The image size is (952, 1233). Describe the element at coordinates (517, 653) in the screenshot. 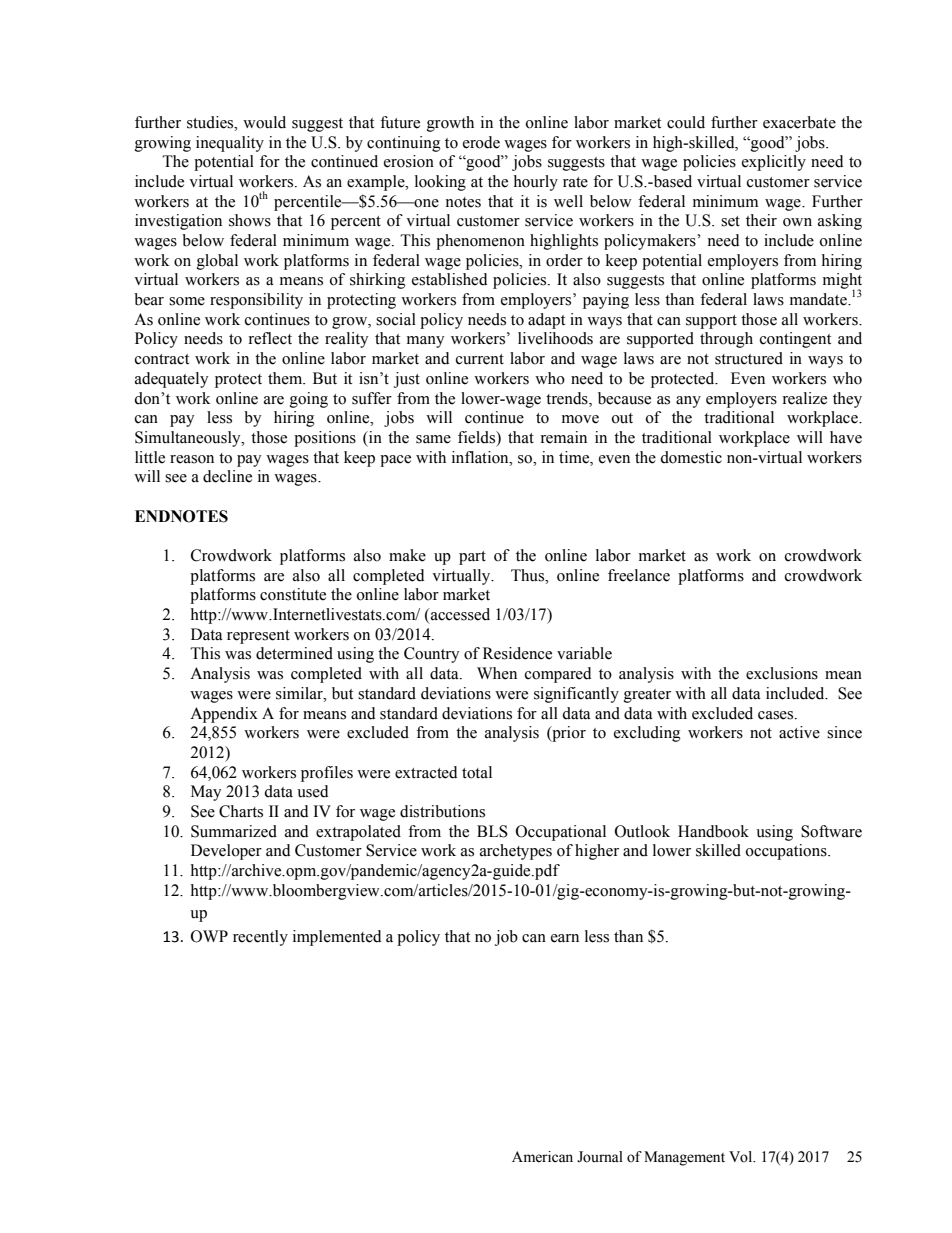

I see `Residence` at that location.
